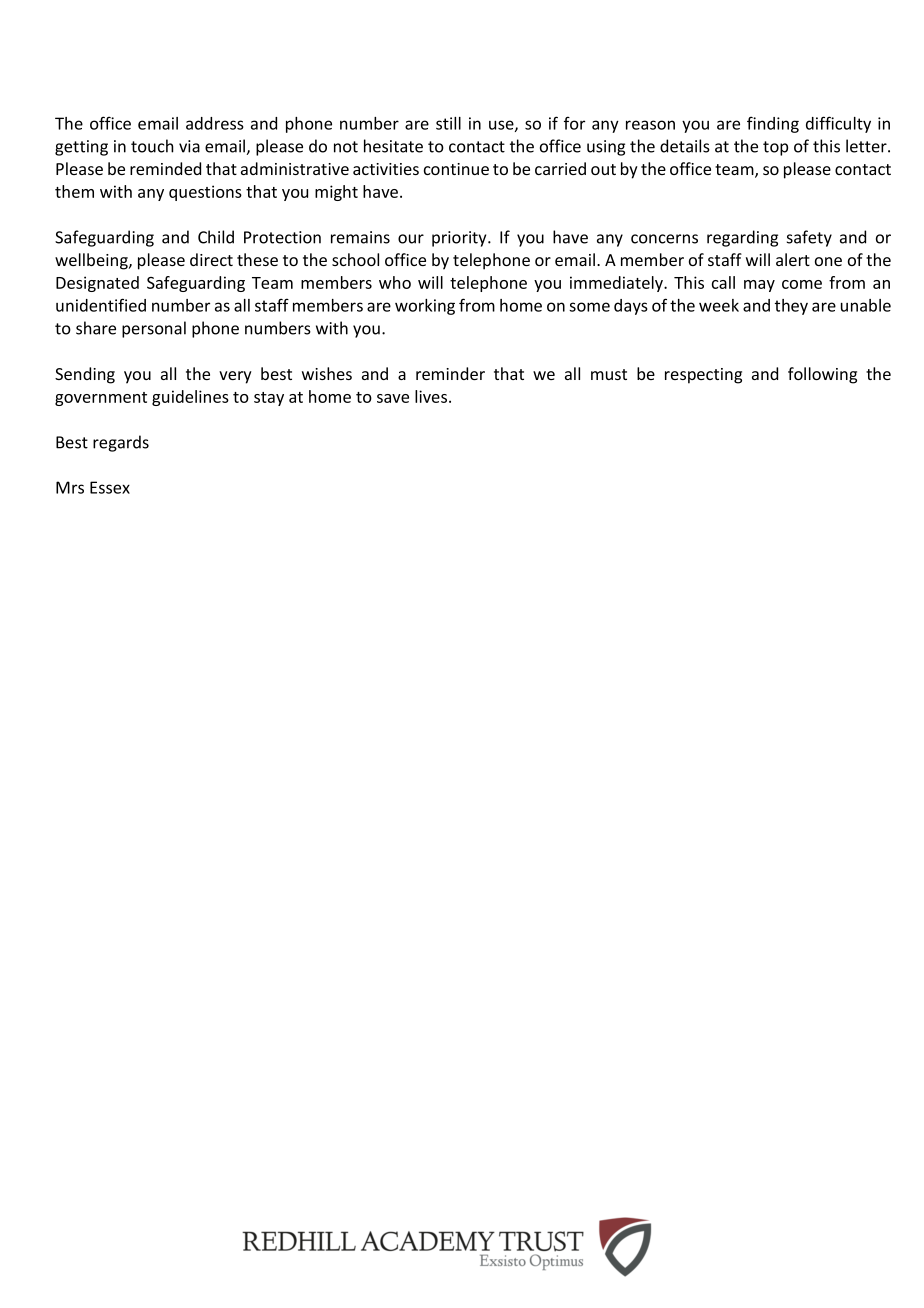  I want to click on save, so click(393, 398).
